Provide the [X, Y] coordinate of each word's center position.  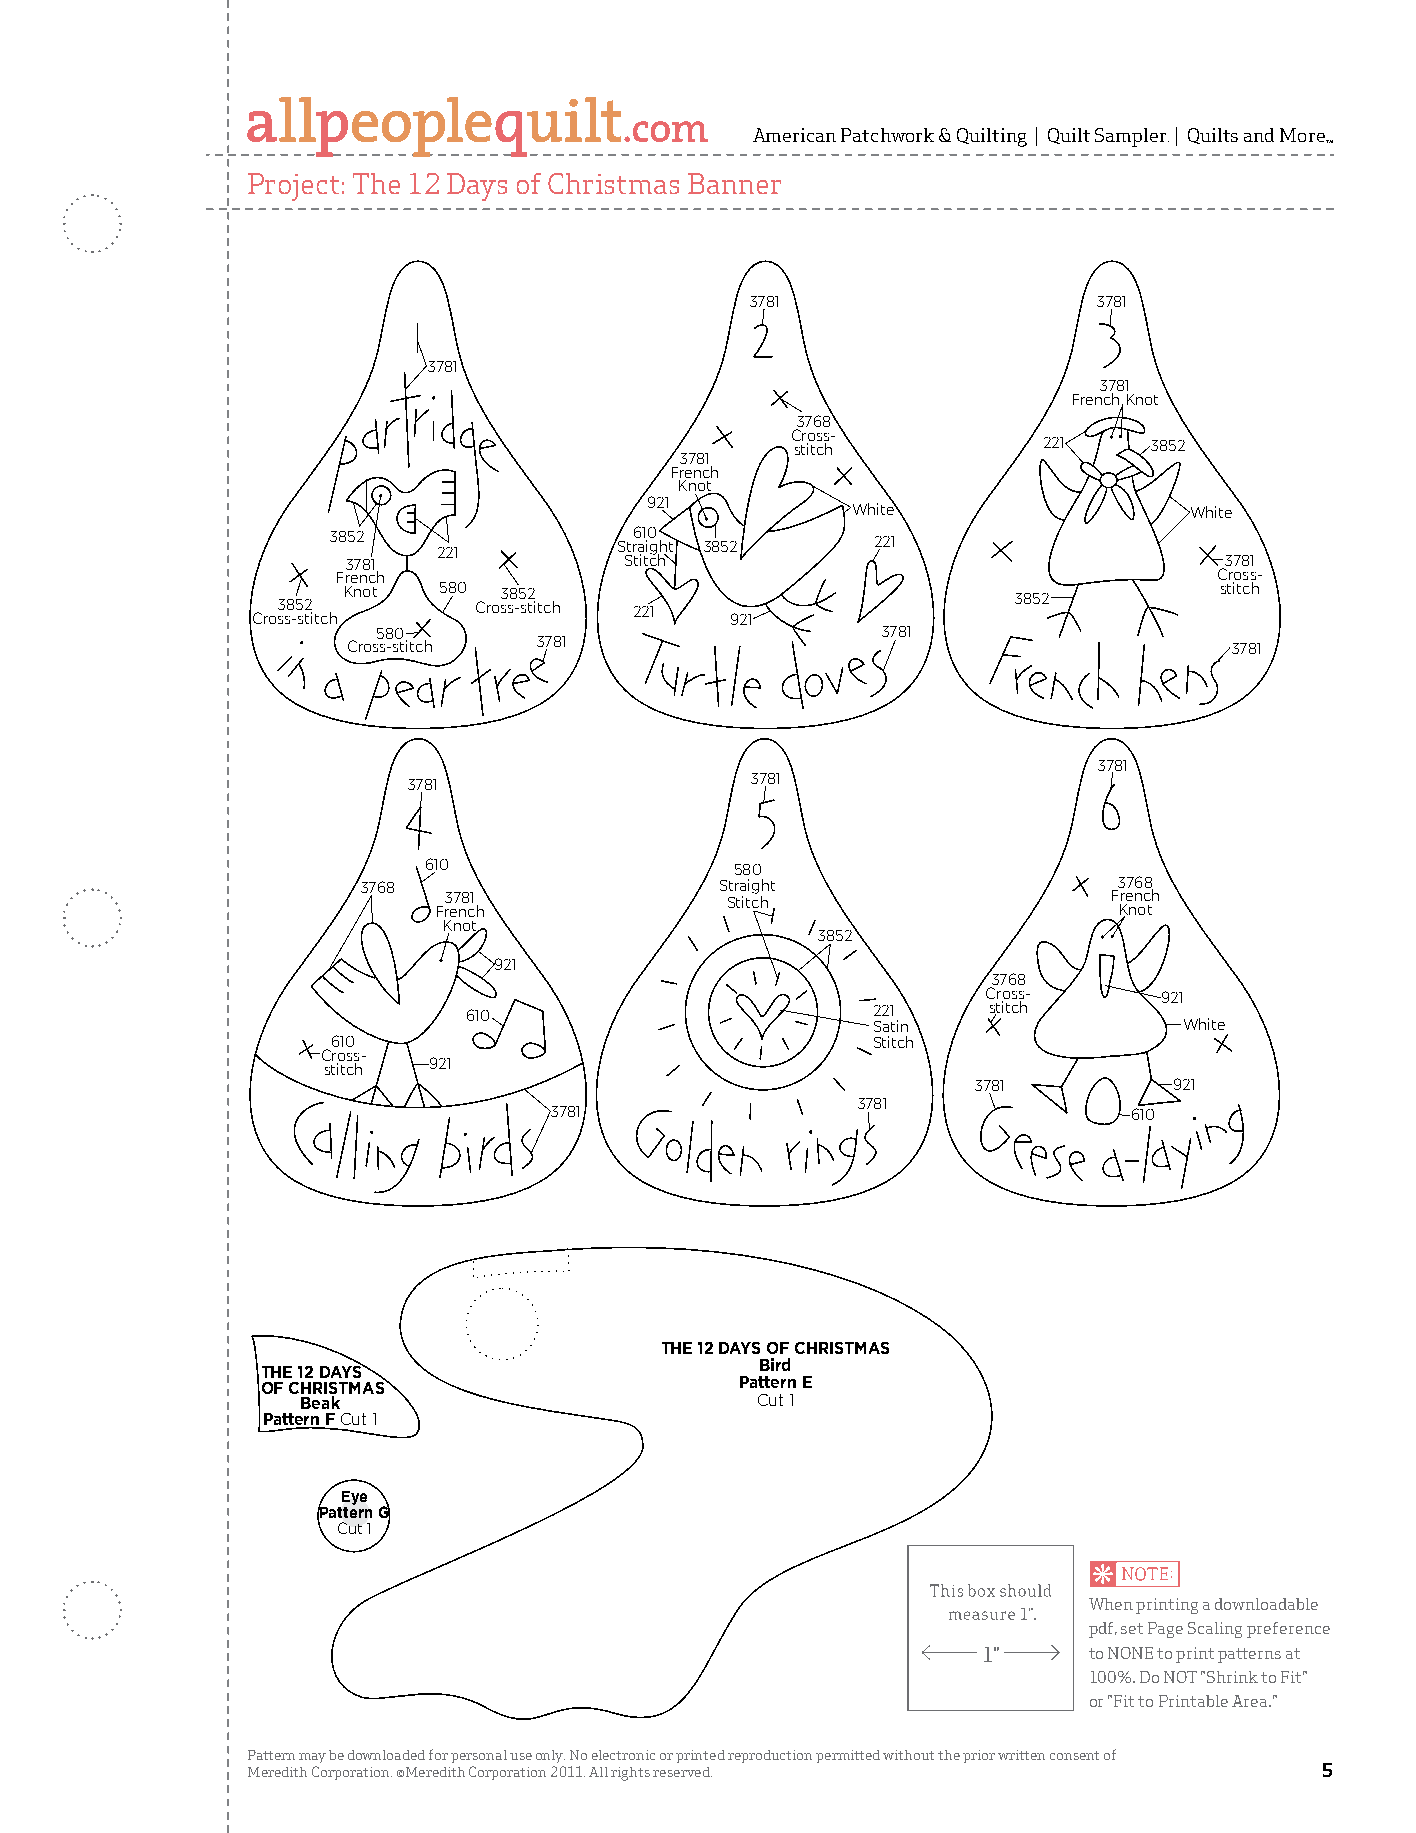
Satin [891, 1026]
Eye [354, 1498]
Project [293, 187]
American [794, 135]
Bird [775, 1364]
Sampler [1132, 137]
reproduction [770, 1756]
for [438, 1754]
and [1259, 135]
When [1111, 1604]
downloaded [386, 1755]
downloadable [1266, 1604]
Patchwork [887, 135]
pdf [1103, 1630]
